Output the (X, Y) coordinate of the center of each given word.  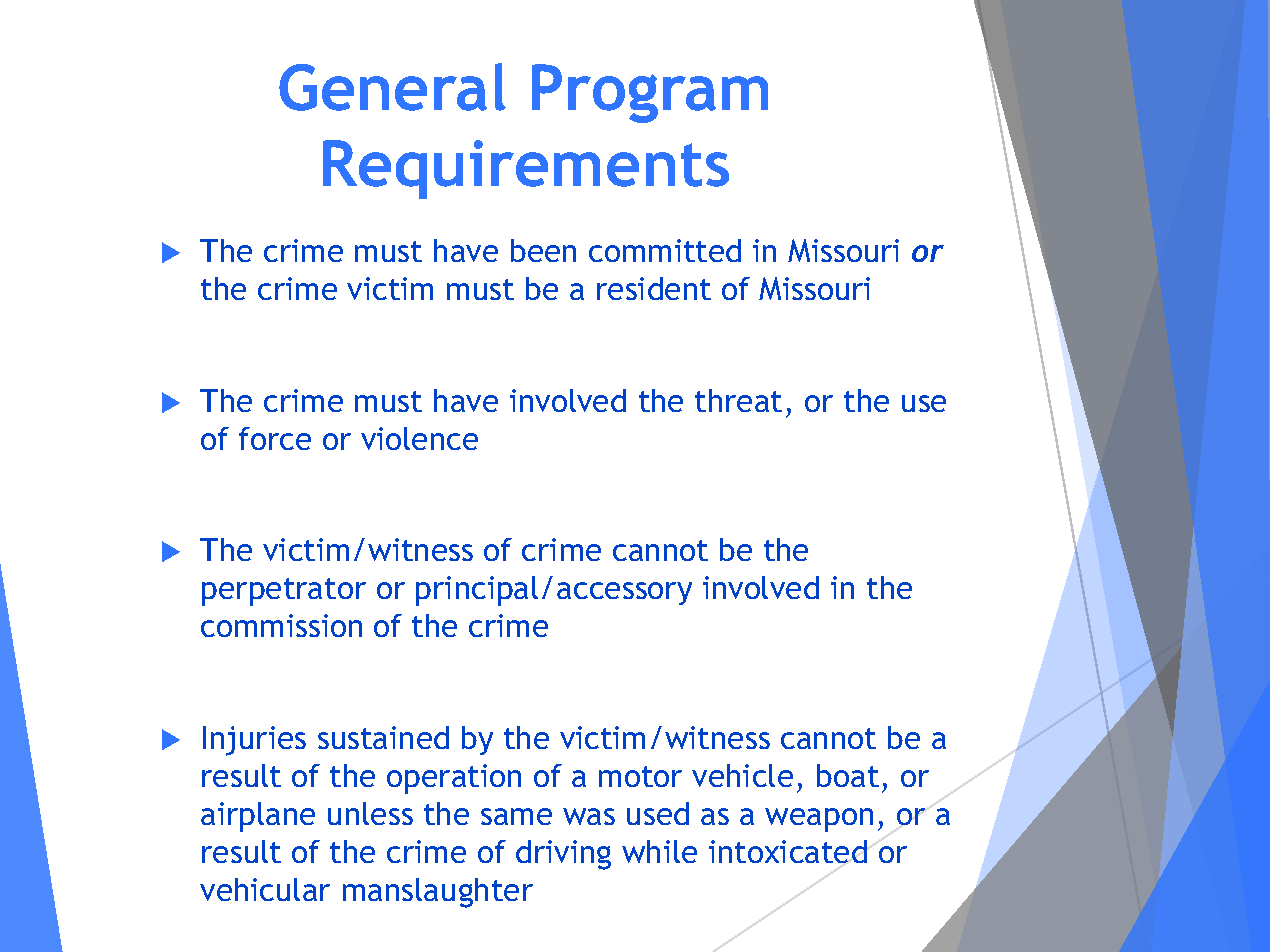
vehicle (742, 775)
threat (738, 400)
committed (665, 250)
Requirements (526, 169)
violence (419, 438)
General (392, 87)
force (275, 438)
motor (640, 776)
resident (654, 288)
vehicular (265, 889)
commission (281, 625)
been (543, 250)
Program (650, 93)
